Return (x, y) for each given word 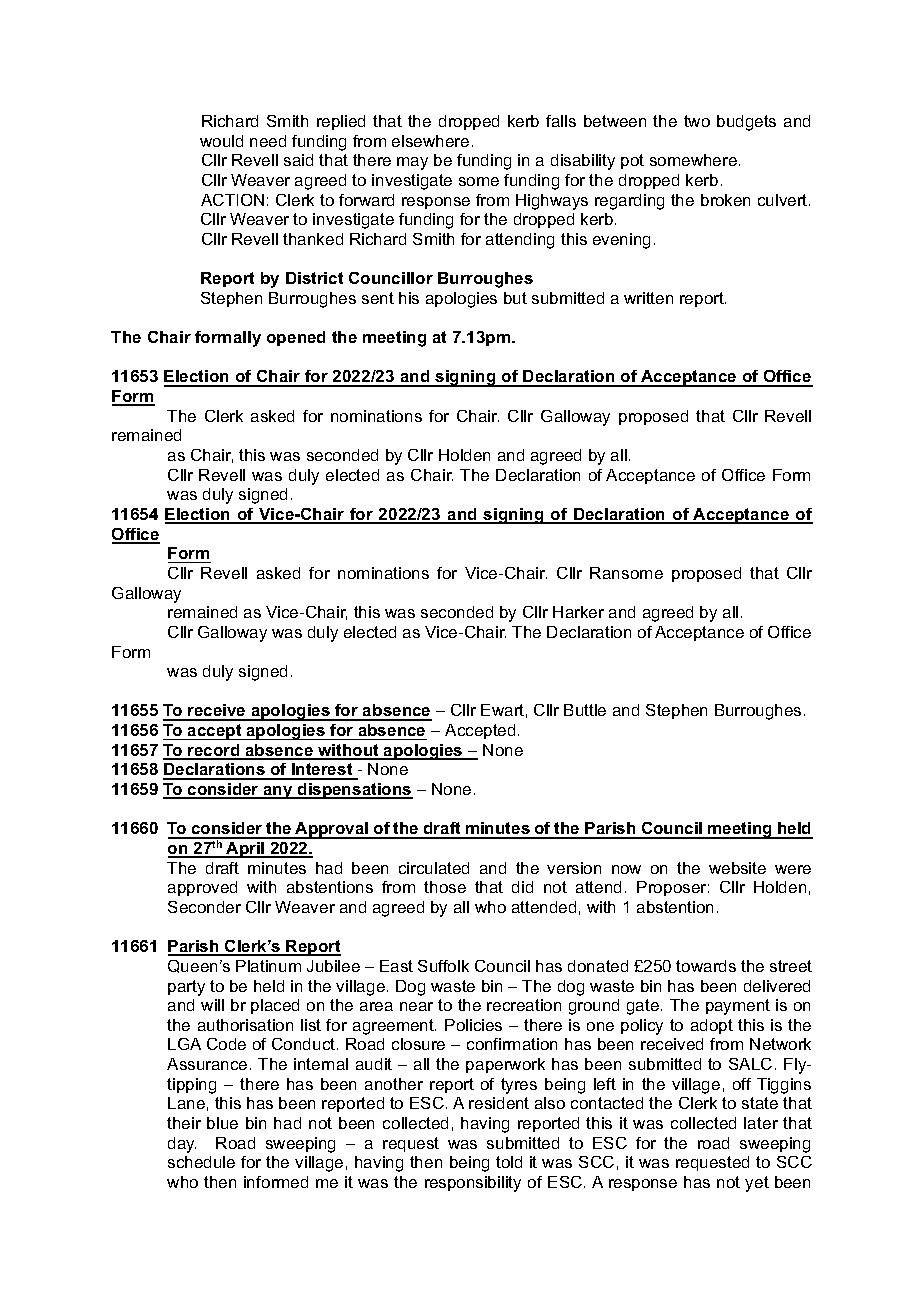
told (509, 1162)
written (648, 298)
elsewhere (430, 141)
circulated (434, 868)
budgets (746, 123)
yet (757, 1184)
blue (222, 1123)
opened (296, 338)
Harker (578, 612)
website (737, 868)
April (245, 850)
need (268, 141)
